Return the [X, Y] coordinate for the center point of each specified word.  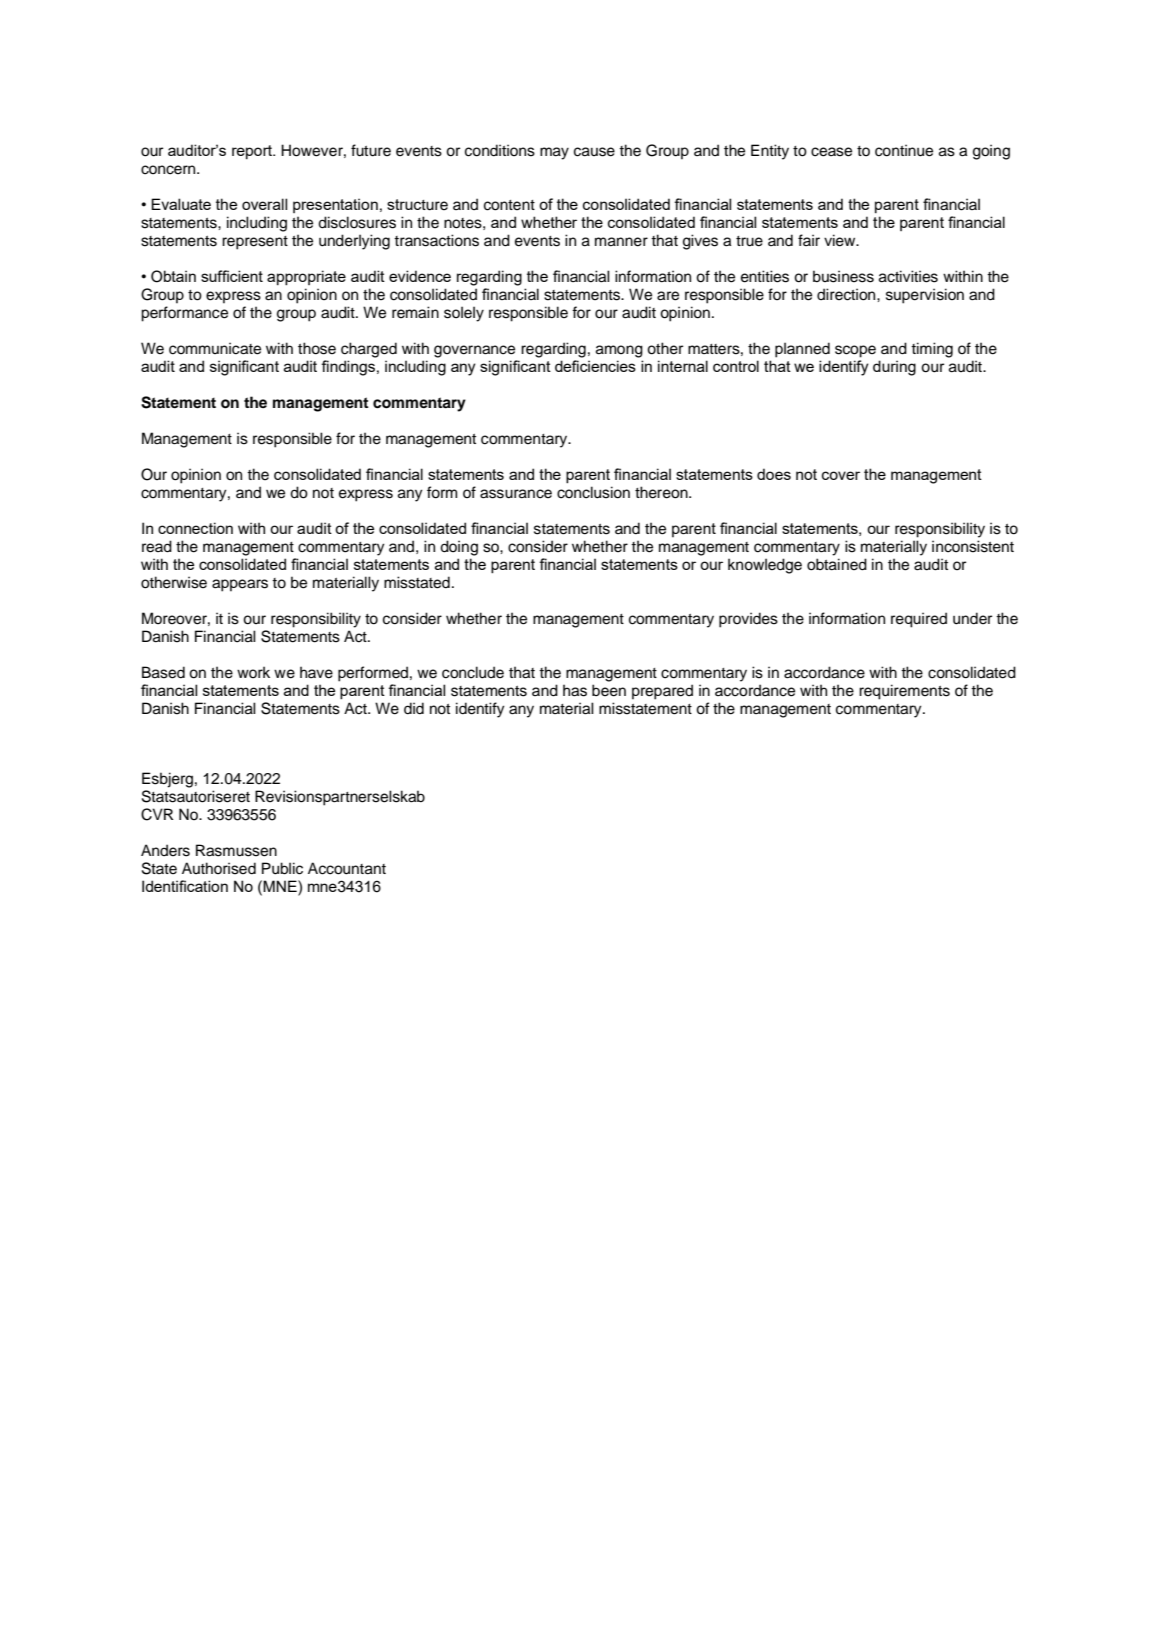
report [253, 152]
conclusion [593, 492]
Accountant [347, 868]
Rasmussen [236, 850]
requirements [904, 692]
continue [904, 150]
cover [841, 475]
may [554, 153]
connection [195, 528]
